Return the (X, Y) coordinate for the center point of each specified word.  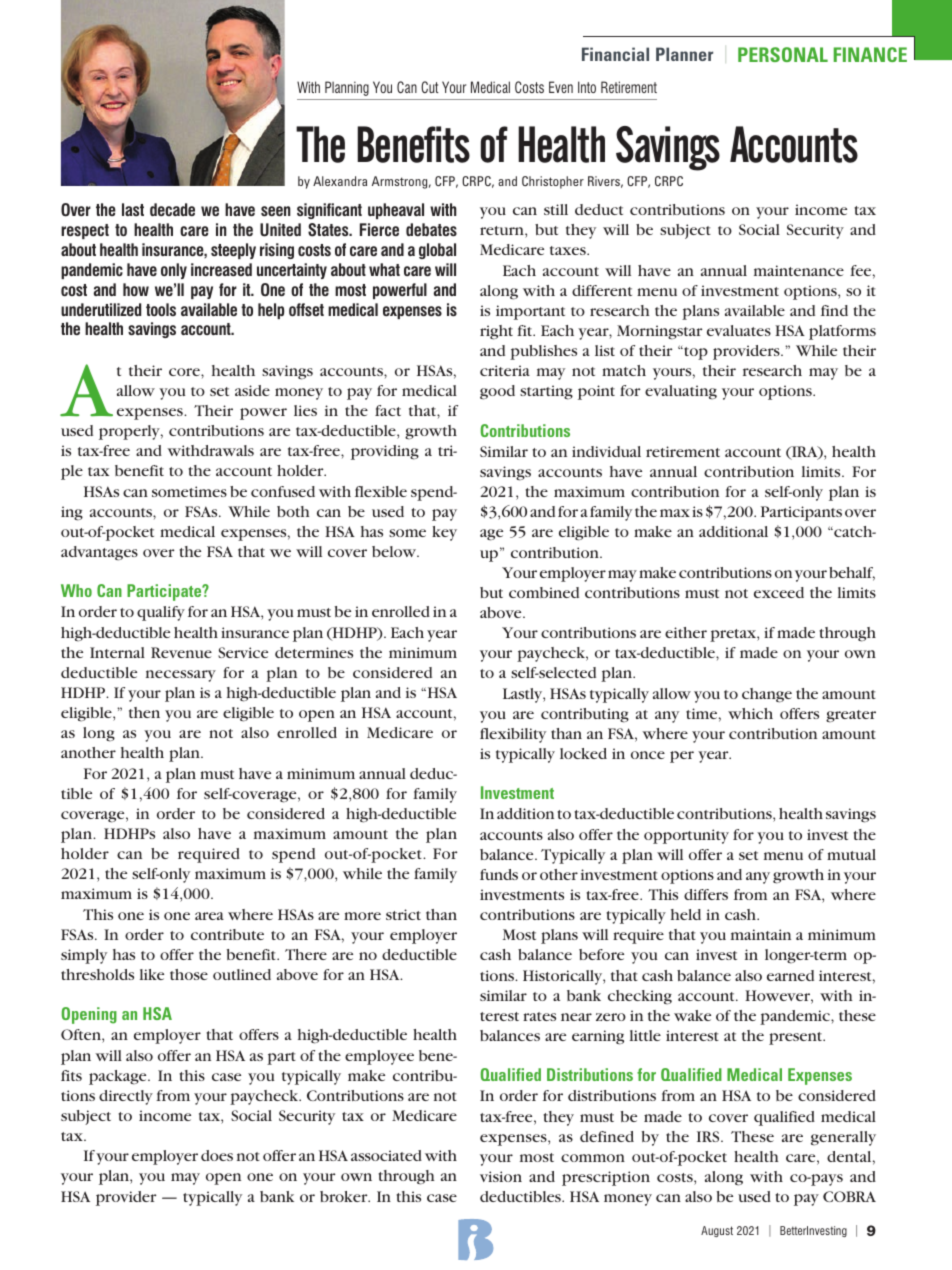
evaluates (739, 330)
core (185, 372)
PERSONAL (783, 54)
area (209, 916)
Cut (430, 87)
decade (172, 209)
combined (544, 592)
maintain (761, 934)
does (217, 1155)
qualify (161, 613)
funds (499, 874)
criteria (505, 370)
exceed (779, 592)
